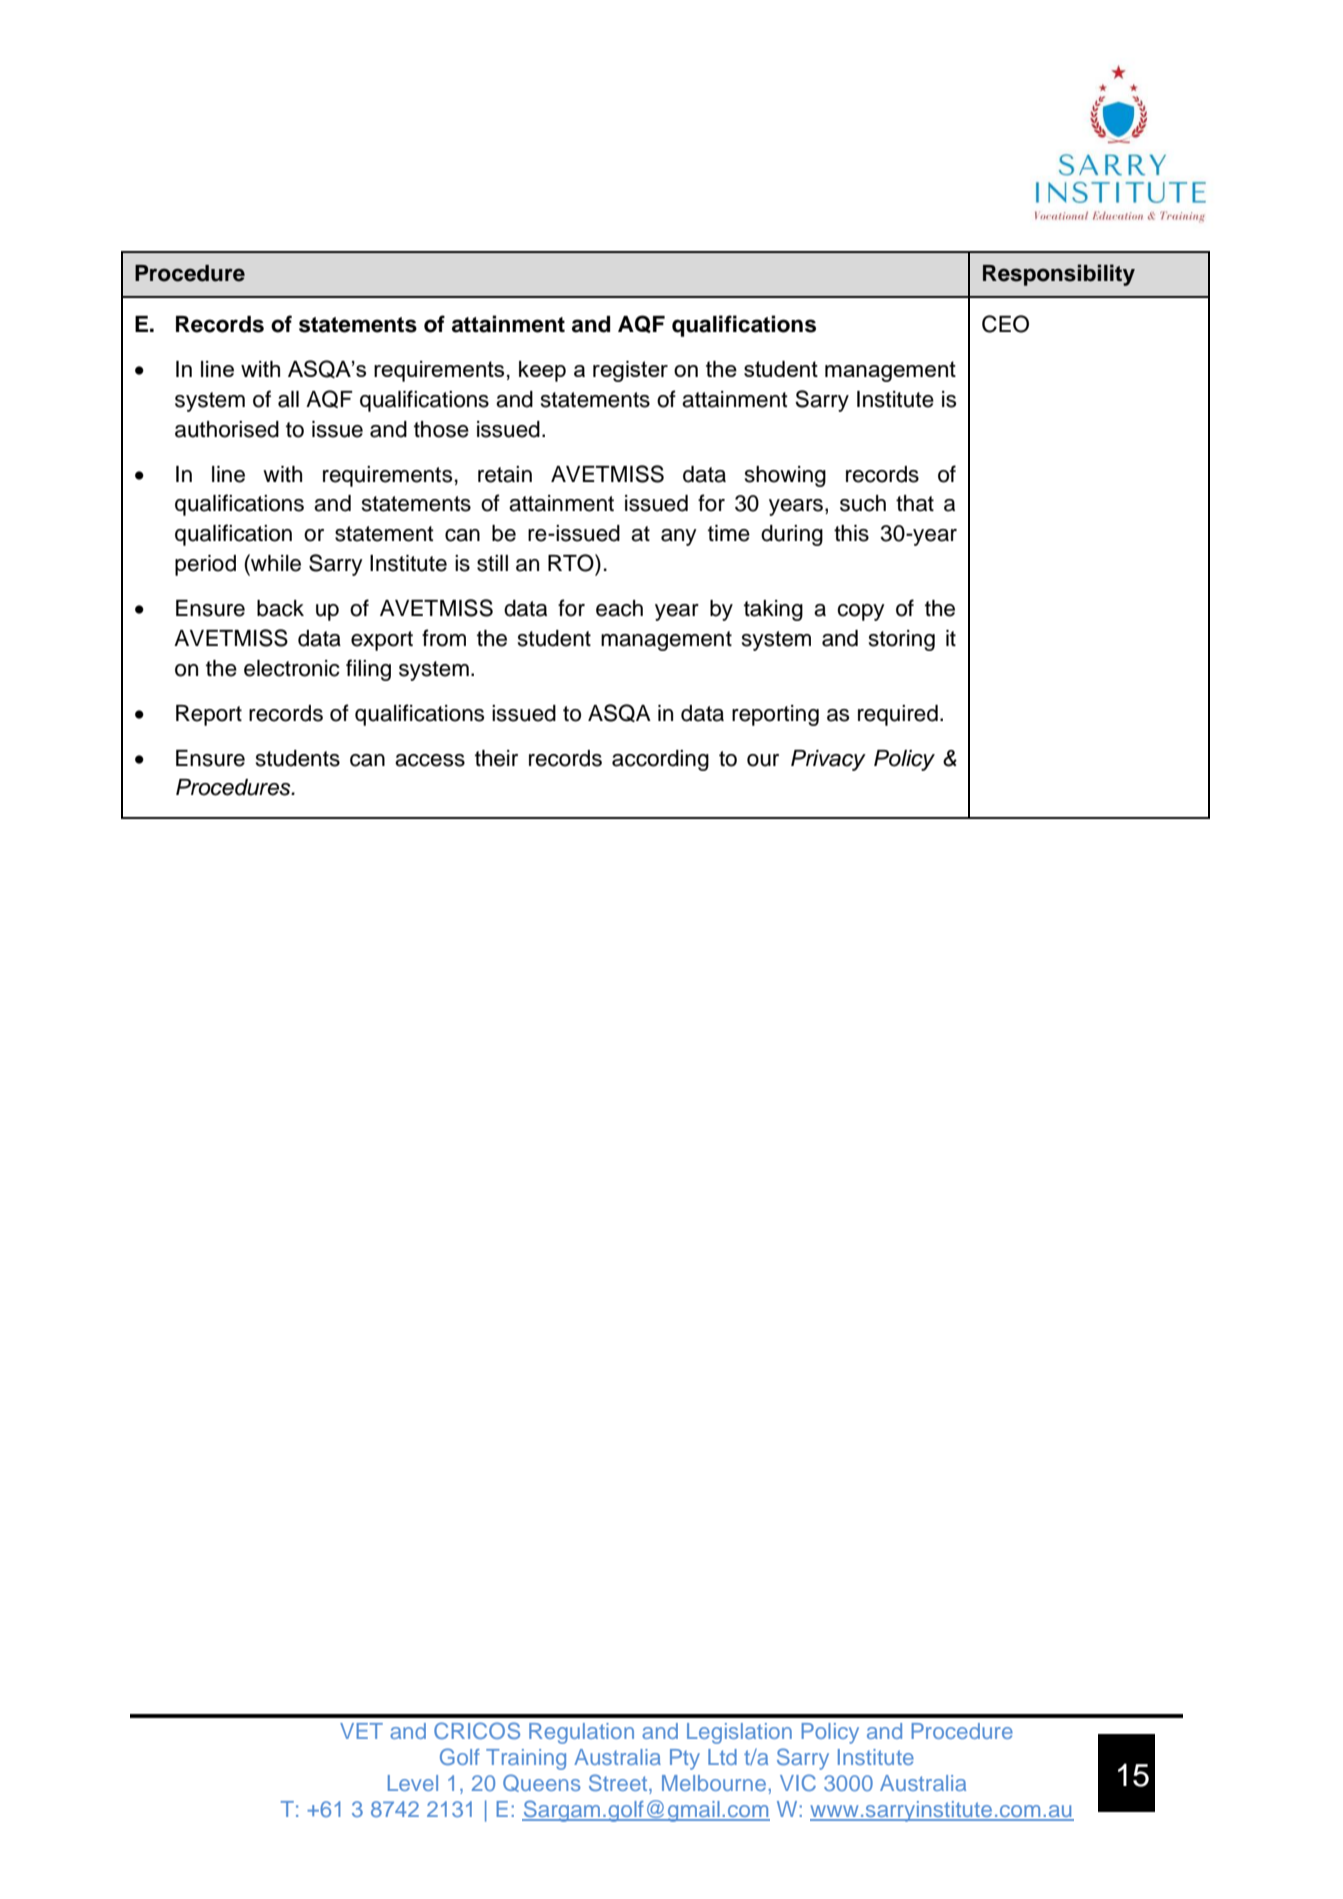  Describe the element at coordinates (798, 1782) in the screenshot. I see `VIC` at that location.
